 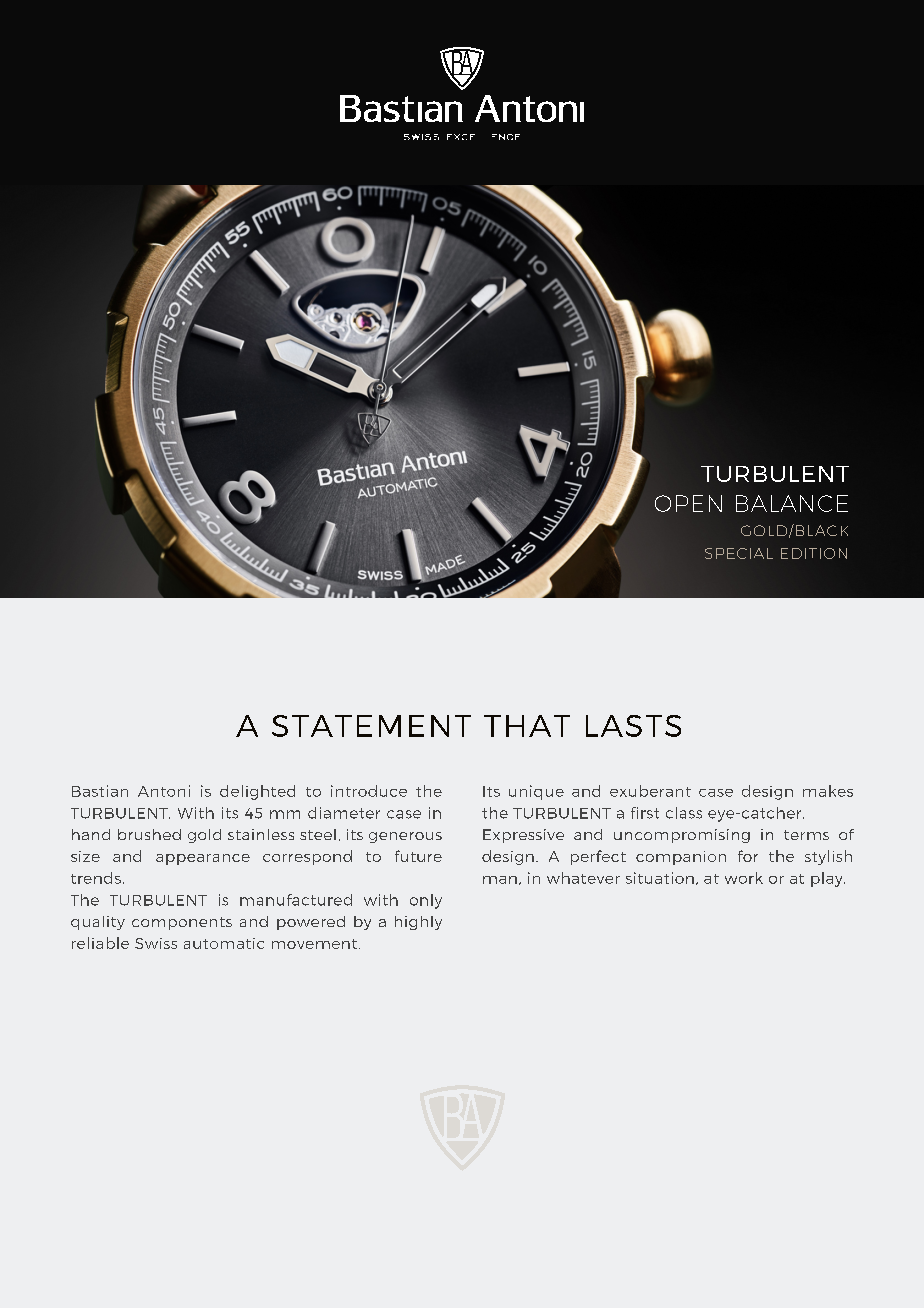 What do you see at coordinates (164, 791) in the document?
I see `Antoni` at bounding box center [164, 791].
